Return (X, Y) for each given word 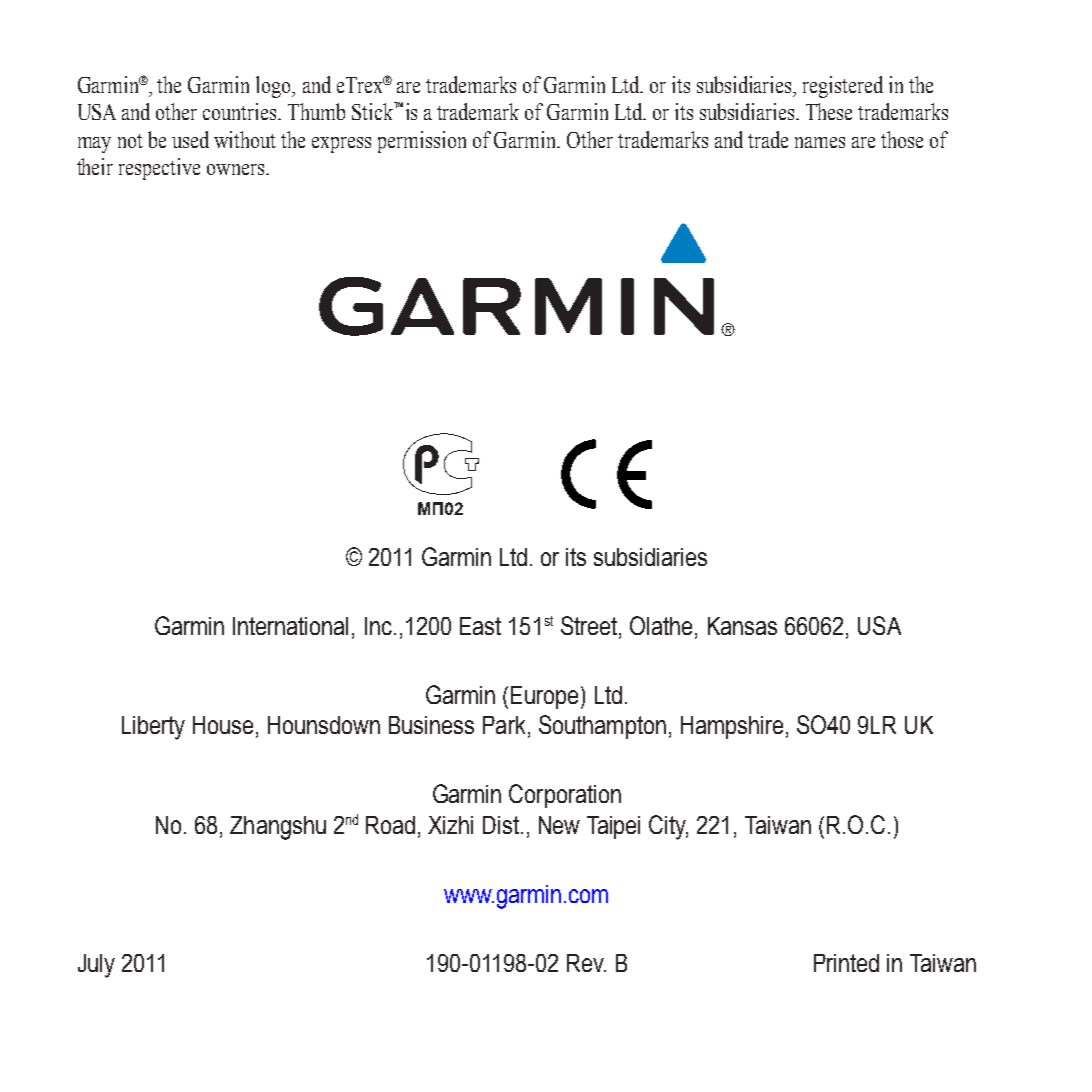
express (341, 145)
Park (504, 725)
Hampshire (732, 727)
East (480, 626)
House (223, 725)
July (96, 966)
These (829, 111)
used (190, 139)
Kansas (742, 626)
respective (159, 169)
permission (422, 142)
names (820, 142)
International (290, 626)
